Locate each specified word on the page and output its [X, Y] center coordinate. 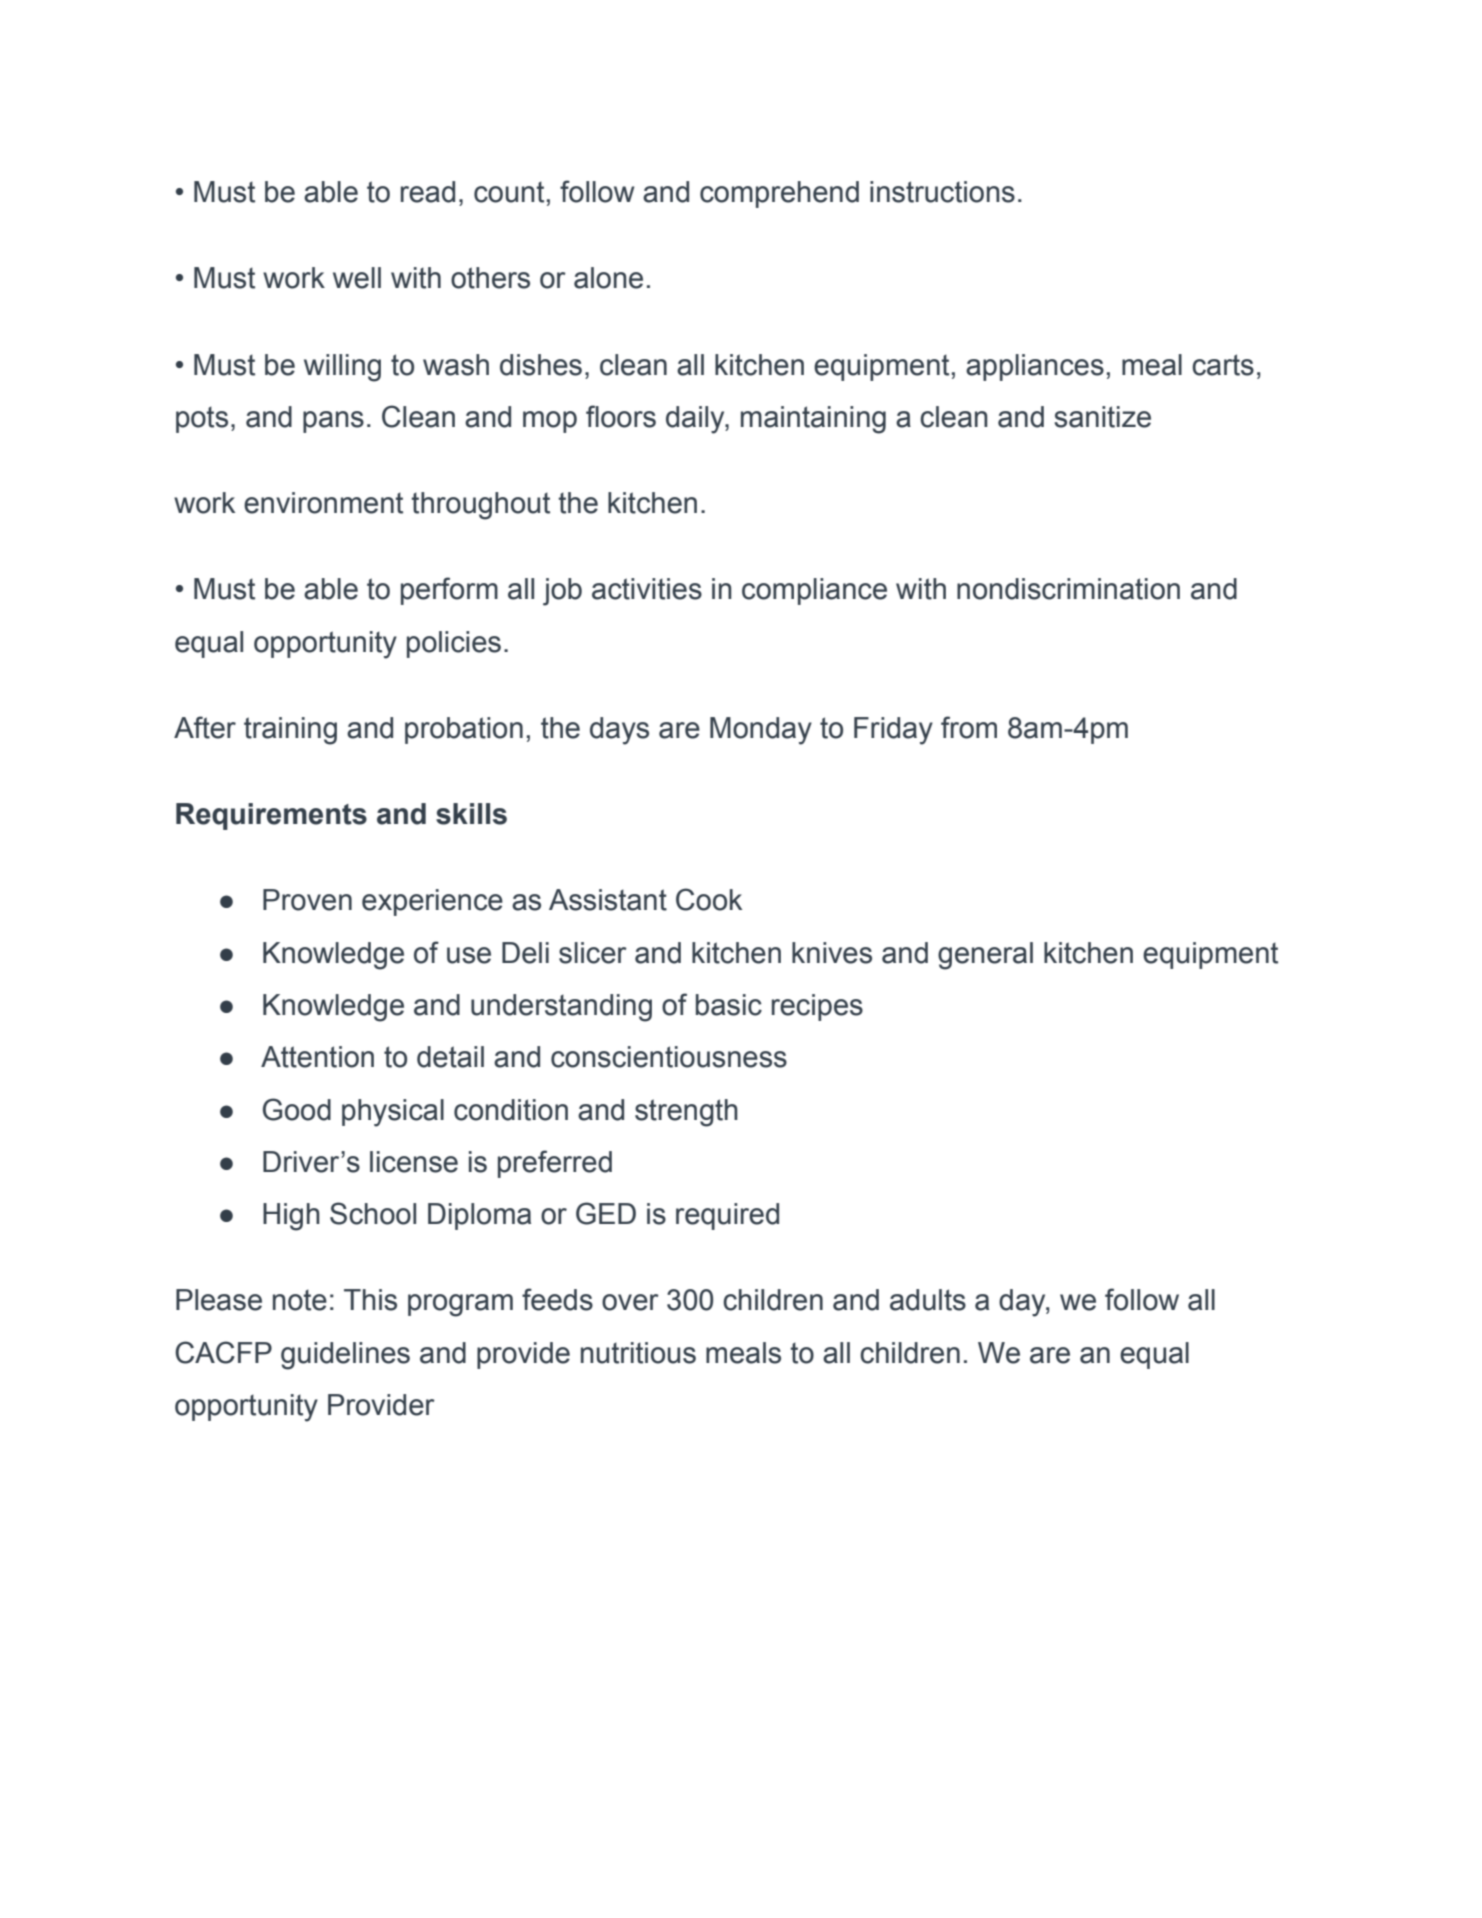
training [290, 731]
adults [928, 1300]
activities [647, 589]
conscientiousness [669, 1057]
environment [323, 503]
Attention [317, 1057]
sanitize [1102, 417]
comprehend [779, 194]
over [630, 1302]
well [357, 278]
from [969, 727]
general [985, 956]
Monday [761, 731]
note [300, 1300]
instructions [942, 192]
